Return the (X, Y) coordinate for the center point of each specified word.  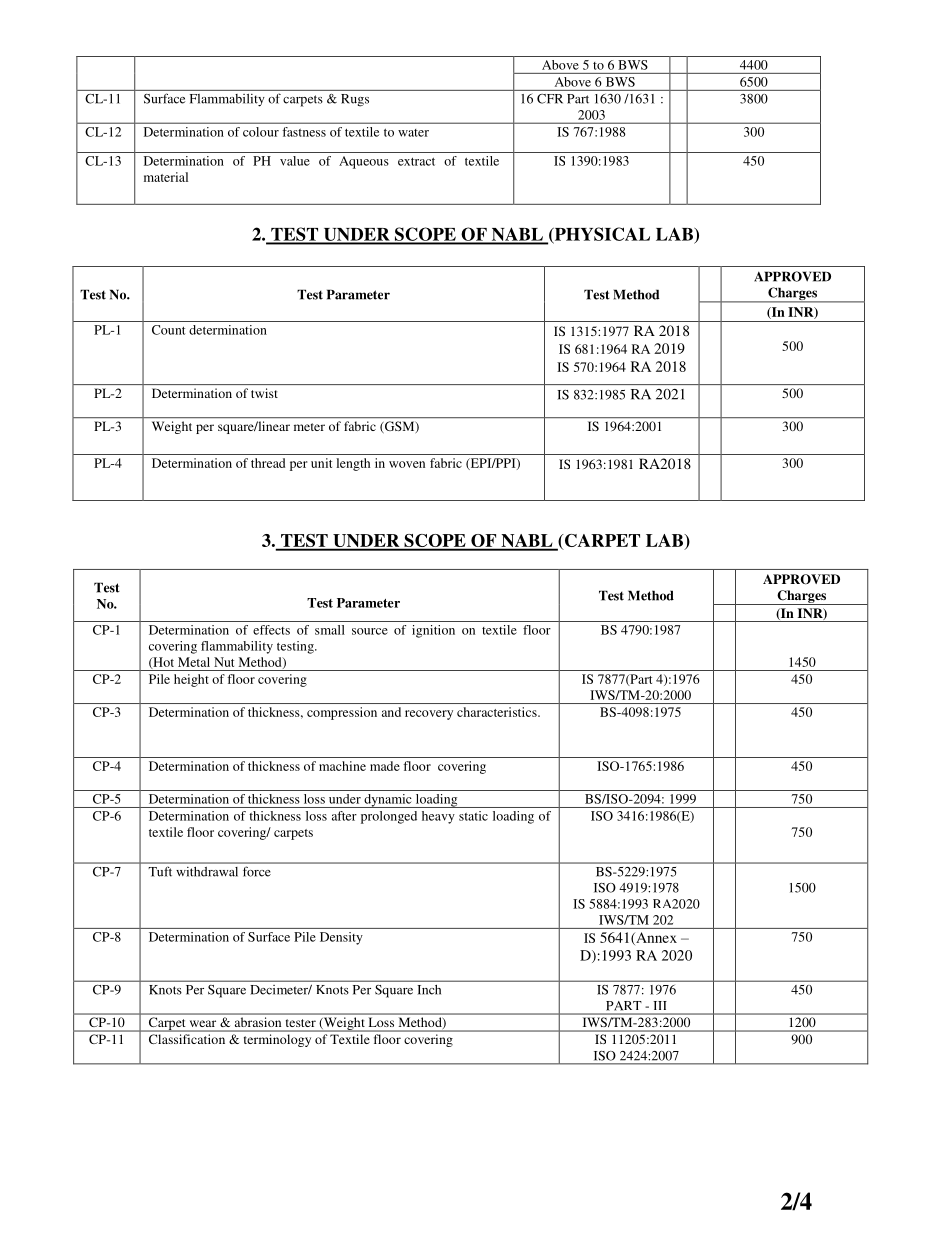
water (413, 133)
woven (407, 464)
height (191, 680)
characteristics (498, 712)
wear (203, 1023)
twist (264, 393)
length (353, 464)
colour (261, 132)
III (660, 1005)
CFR (550, 99)
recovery (429, 715)
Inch (429, 990)
